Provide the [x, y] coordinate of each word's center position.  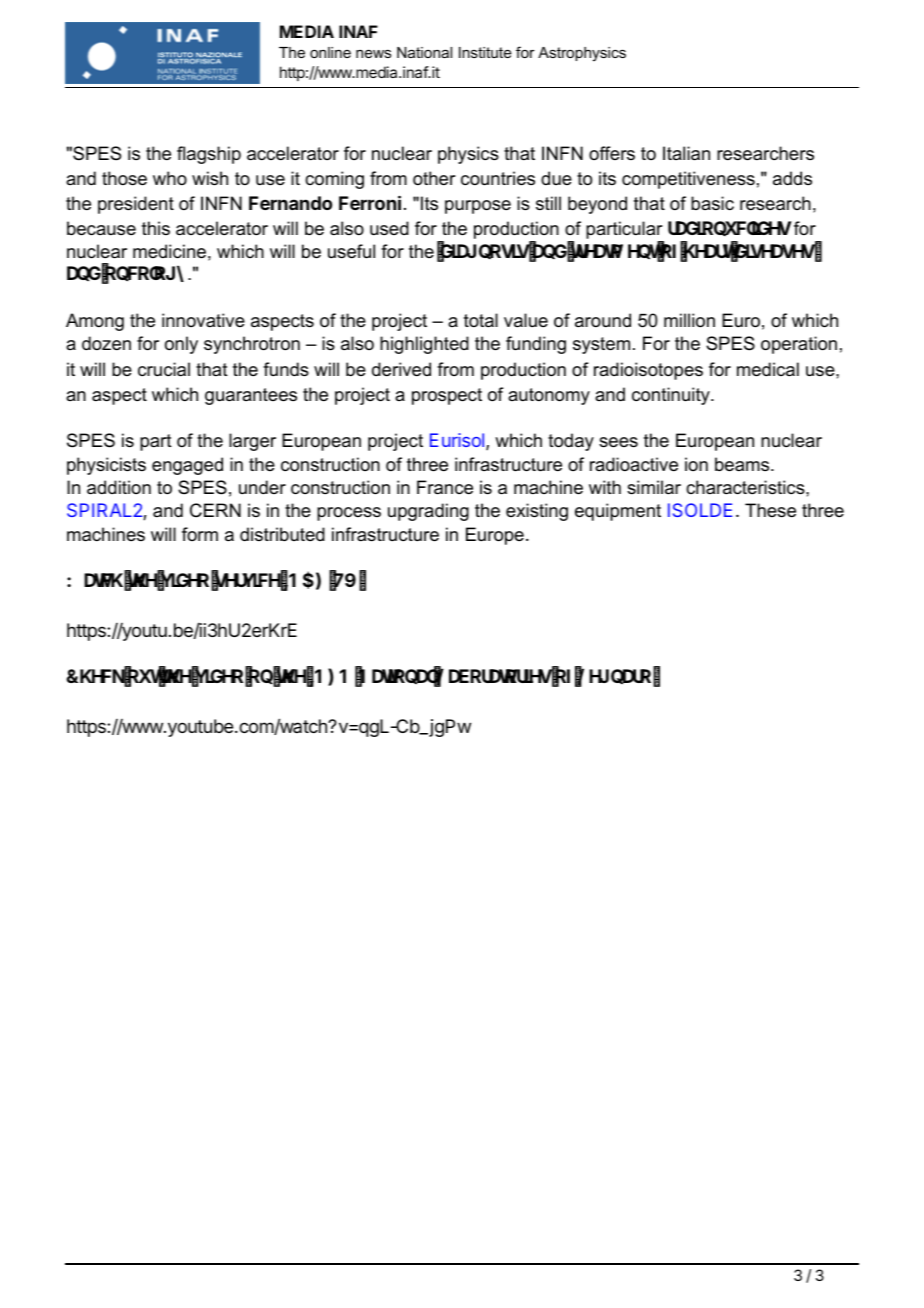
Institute [485, 52]
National [424, 52]
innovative [203, 320]
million [689, 320]
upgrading [428, 512]
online [330, 52]
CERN [215, 510]
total [481, 320]
